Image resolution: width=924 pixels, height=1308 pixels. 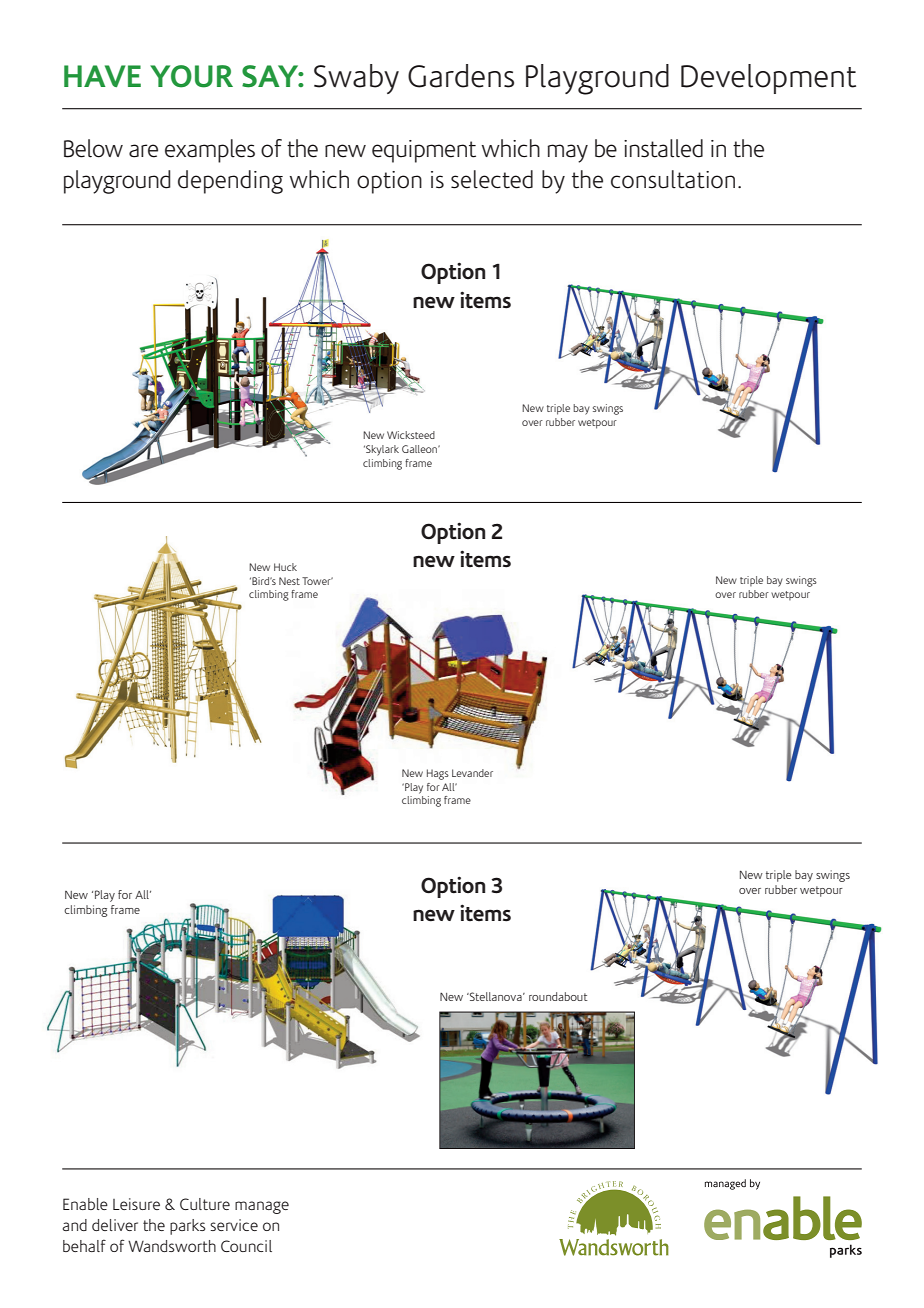 What do you see at coordinates (285, 567) in the screenshot?
I see `Huck` at bounding box center [285, 567].
